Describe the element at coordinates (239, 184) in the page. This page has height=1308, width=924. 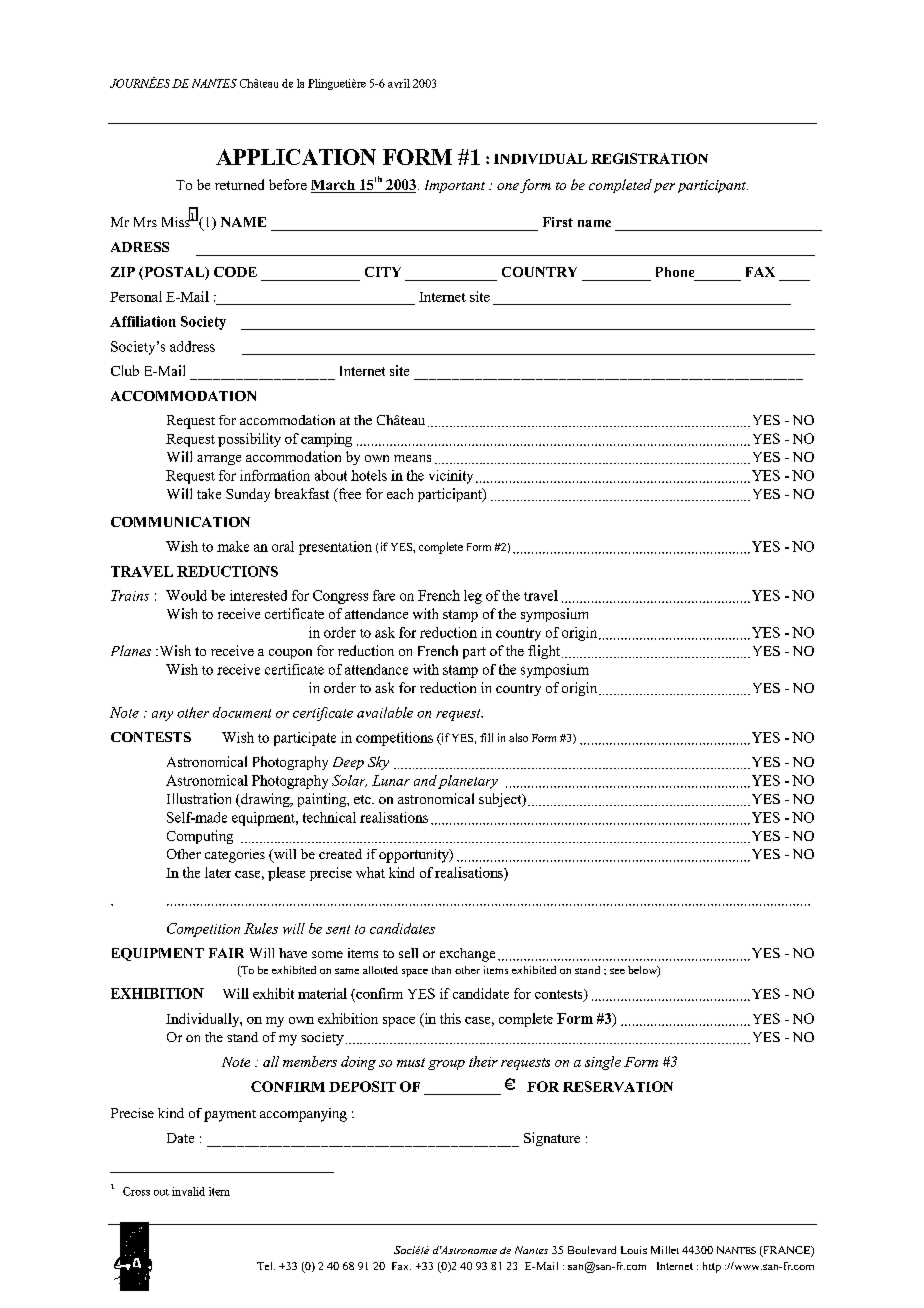
I see `returned` at that location.
